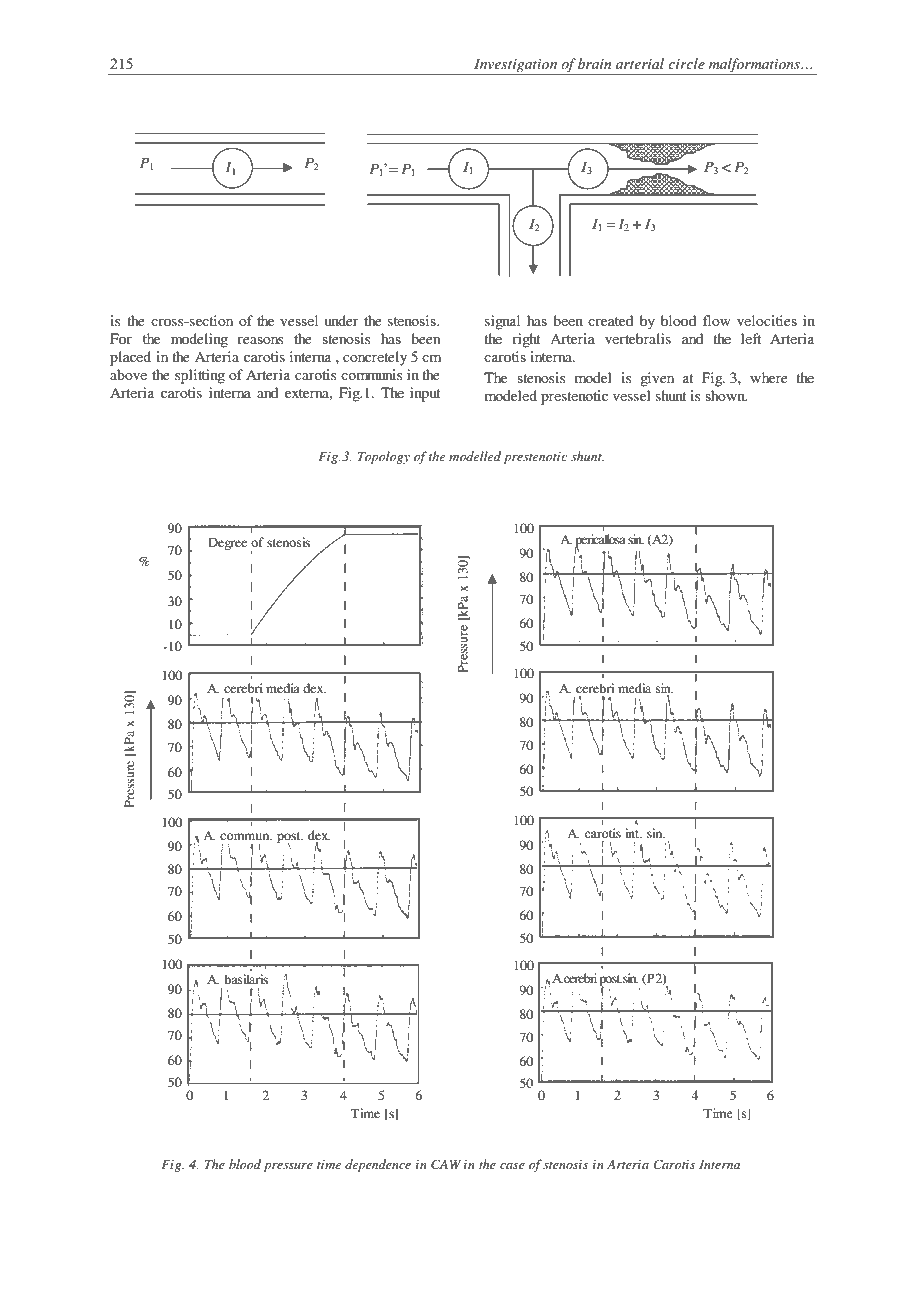 The width and height of the screenshot is (924, 1308). Describe the element at coordinates (516, 67) in the screenshot. I see `Investigation` at that location.
